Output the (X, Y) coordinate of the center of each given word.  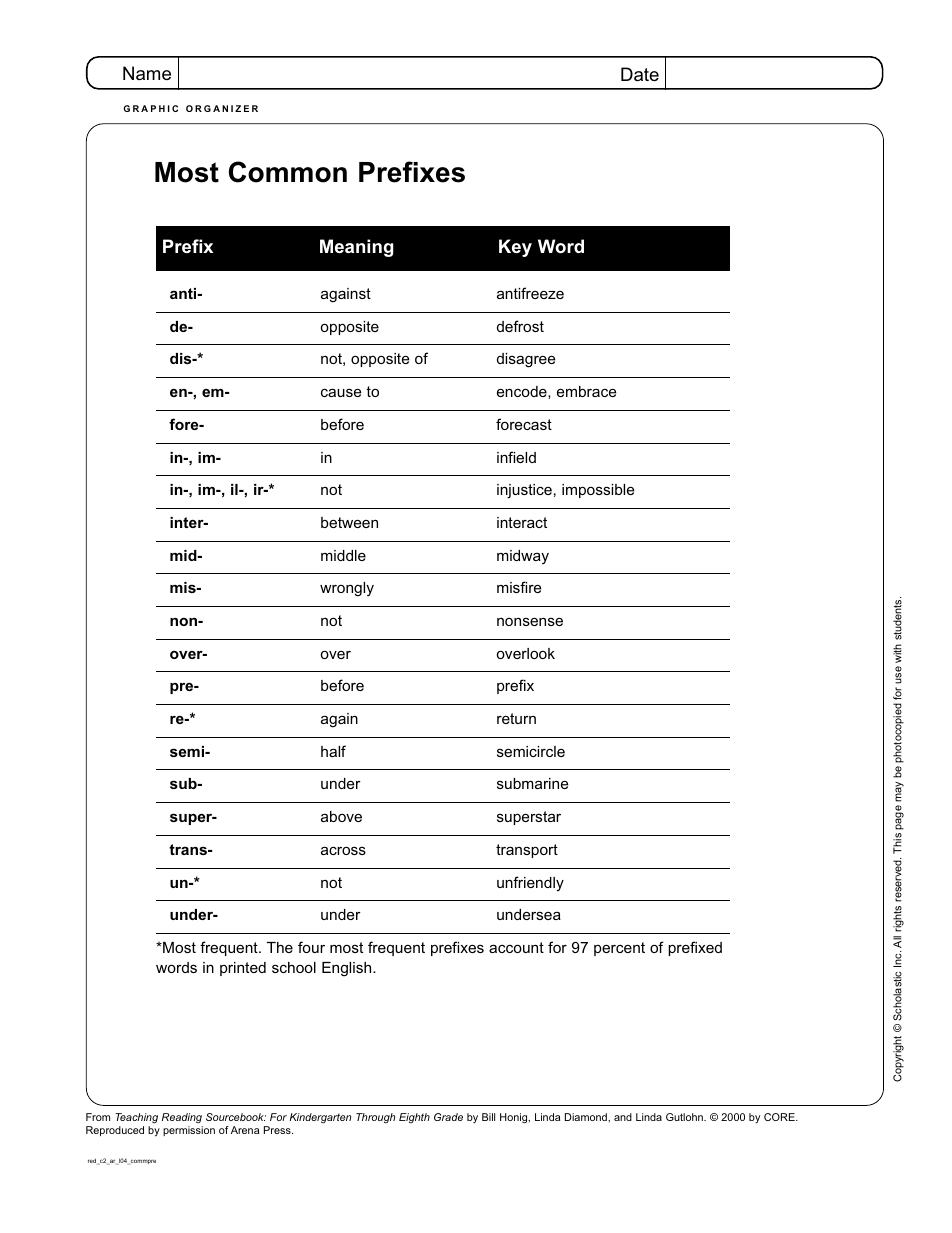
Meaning (357, 248)
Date (640, 74)
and (623, 1117)
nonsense (530, 621)
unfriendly (530, 884)
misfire (519, 587)
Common (288, 172)
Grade (448, 1117)
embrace (586, 391)
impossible (598, 491)
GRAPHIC (150, 108)
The (280, 947)
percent (619, 949)
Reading (182, 1118)
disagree (526, 360)
